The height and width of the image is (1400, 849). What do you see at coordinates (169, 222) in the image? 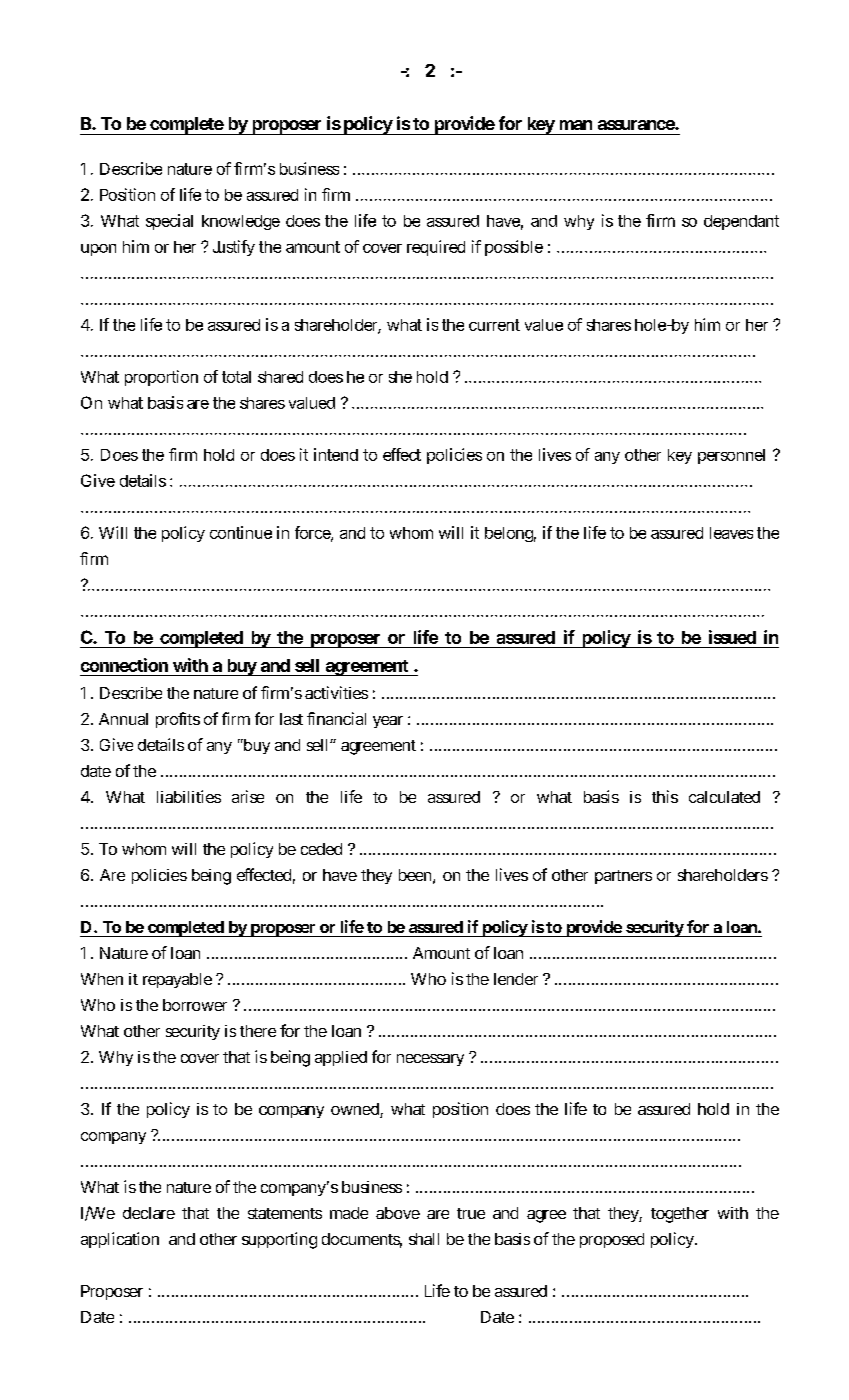
I see `special` at bounding box center [169, 222].
